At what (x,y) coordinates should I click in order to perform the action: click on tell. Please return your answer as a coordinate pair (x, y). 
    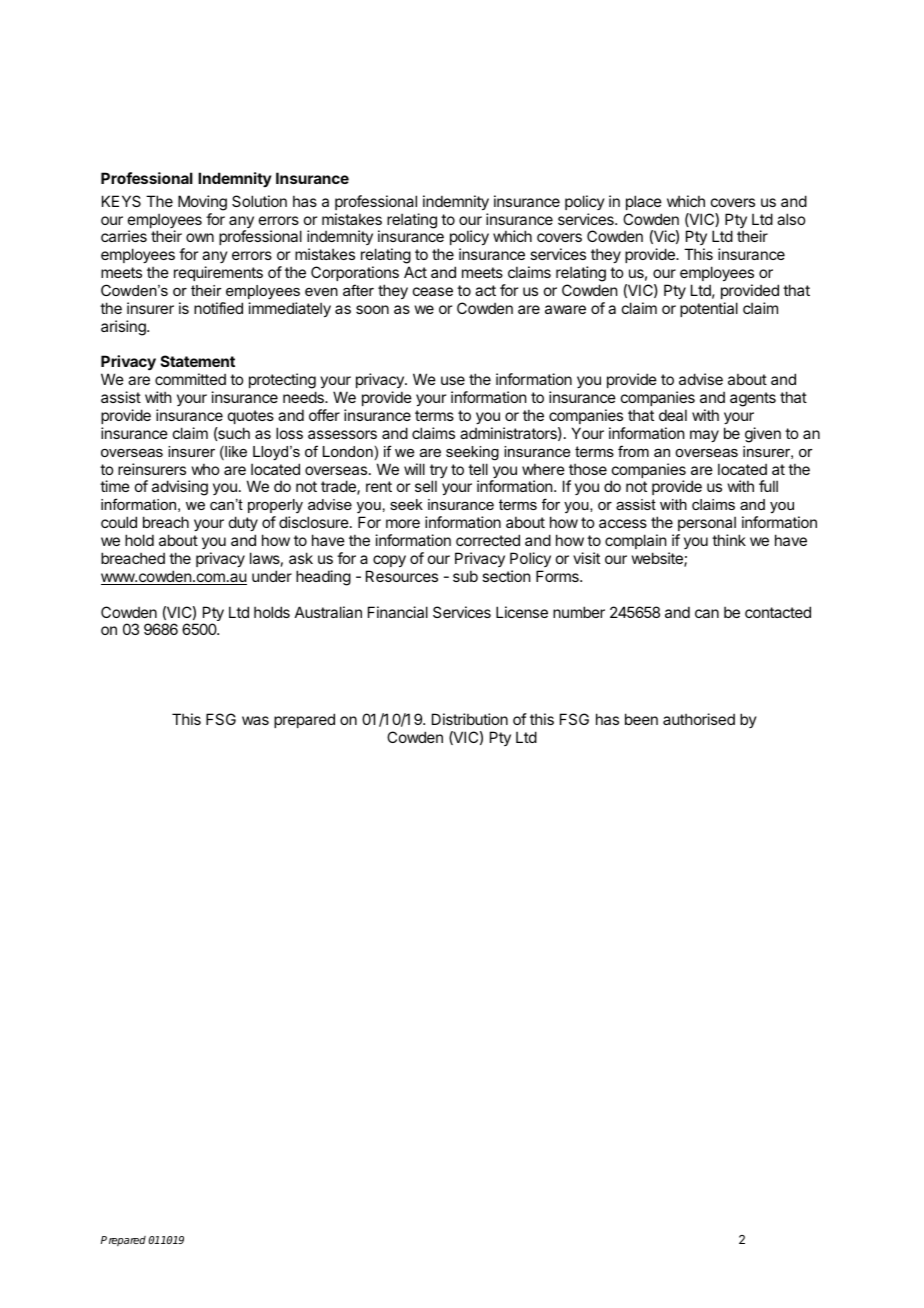
    Looking at the image, I should click on (478, 469).
